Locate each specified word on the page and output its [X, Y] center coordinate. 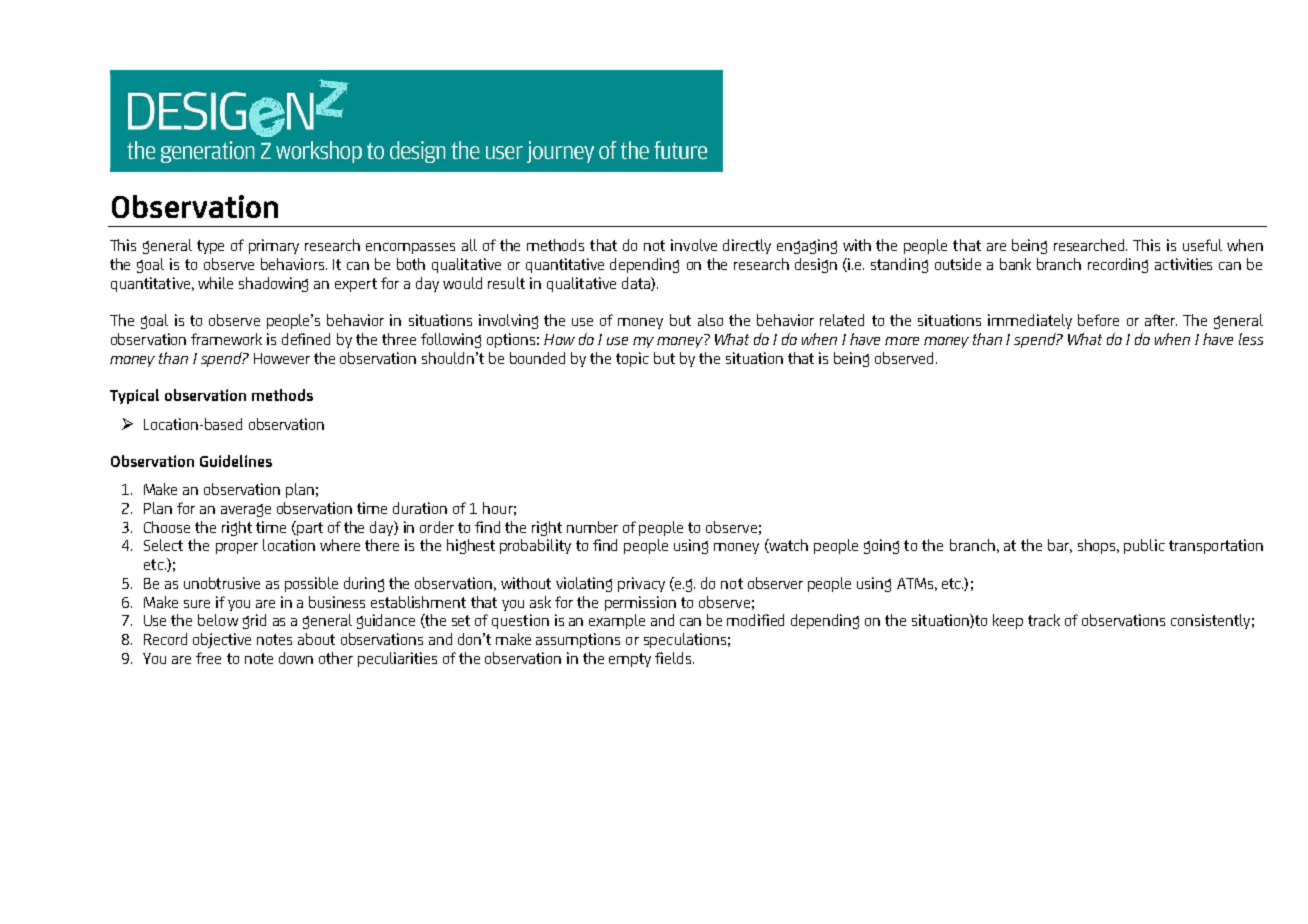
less [1251, 339]
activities [1183, 264]
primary [274, 246]
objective [222, 640]
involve [694, 245]
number [592, 527]
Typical [134, 396]
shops [1098, 546]
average [246, 510]
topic [632, 359]
